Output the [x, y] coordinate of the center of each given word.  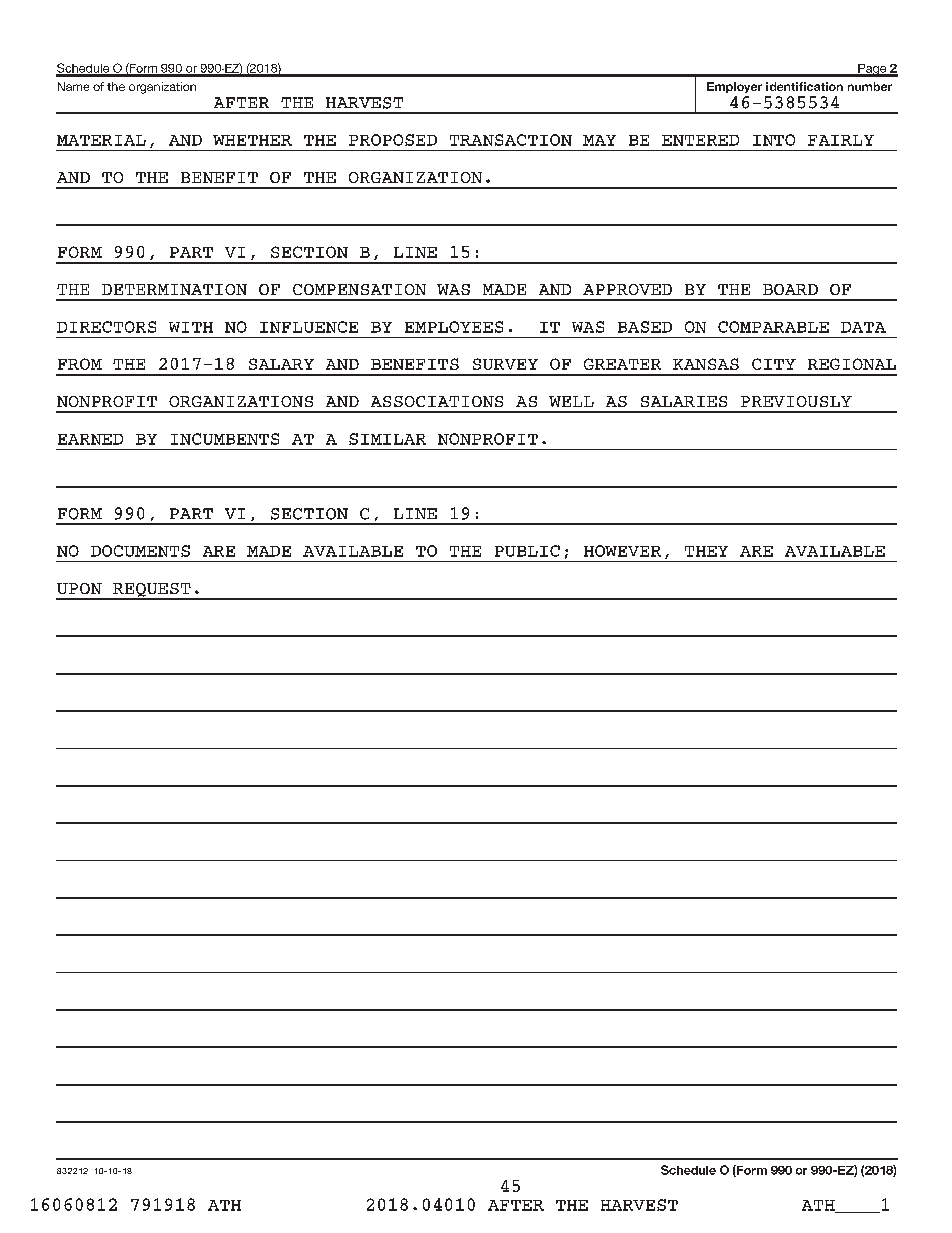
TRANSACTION [511, 140]
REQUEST [152, 591]
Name [73, 86]
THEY [706, 551]
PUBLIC [527, 551]
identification [804, 86]
